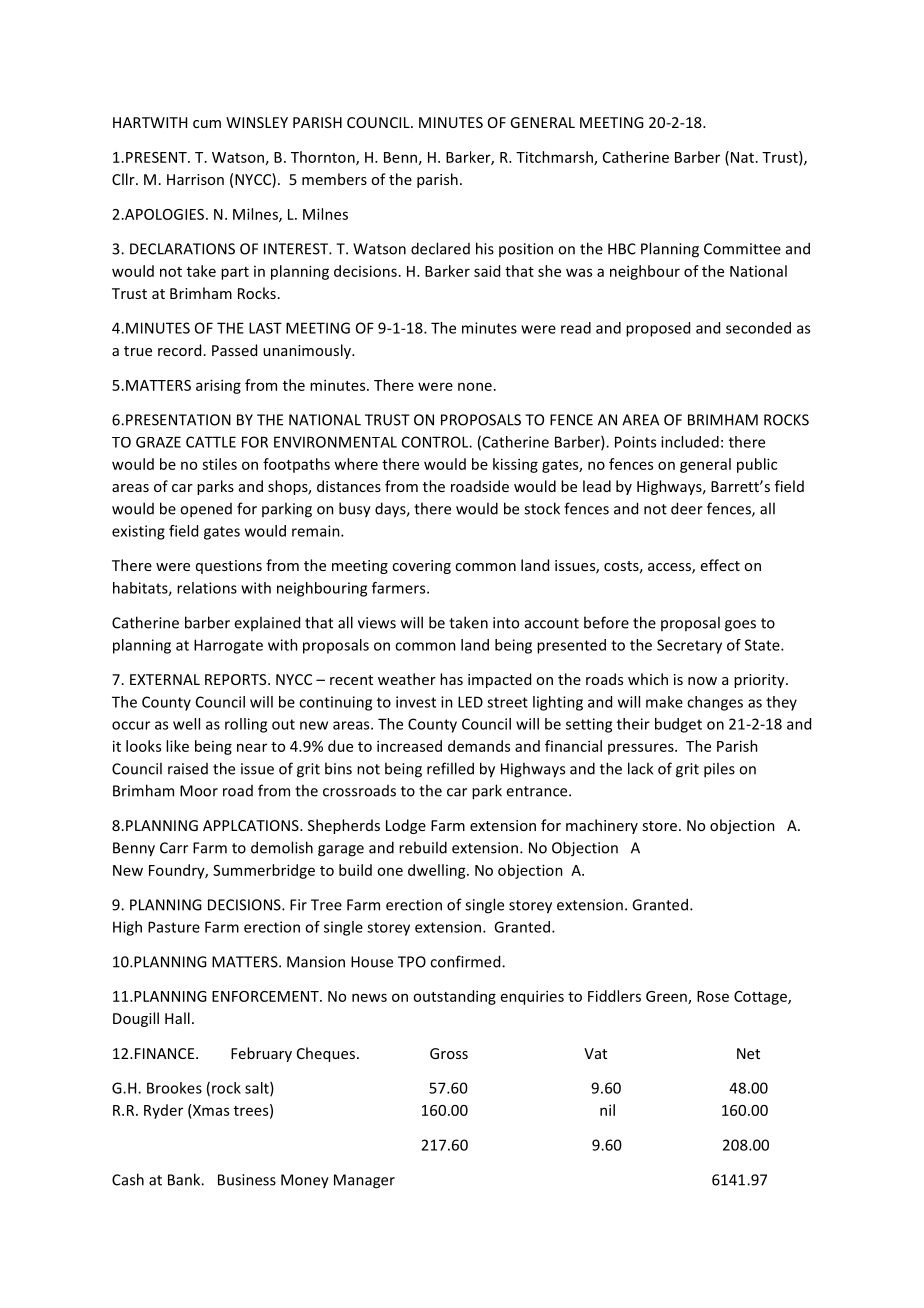  Describe the element at coordinates (247, 1180) in the screenshot. I see `Business` at that location.
